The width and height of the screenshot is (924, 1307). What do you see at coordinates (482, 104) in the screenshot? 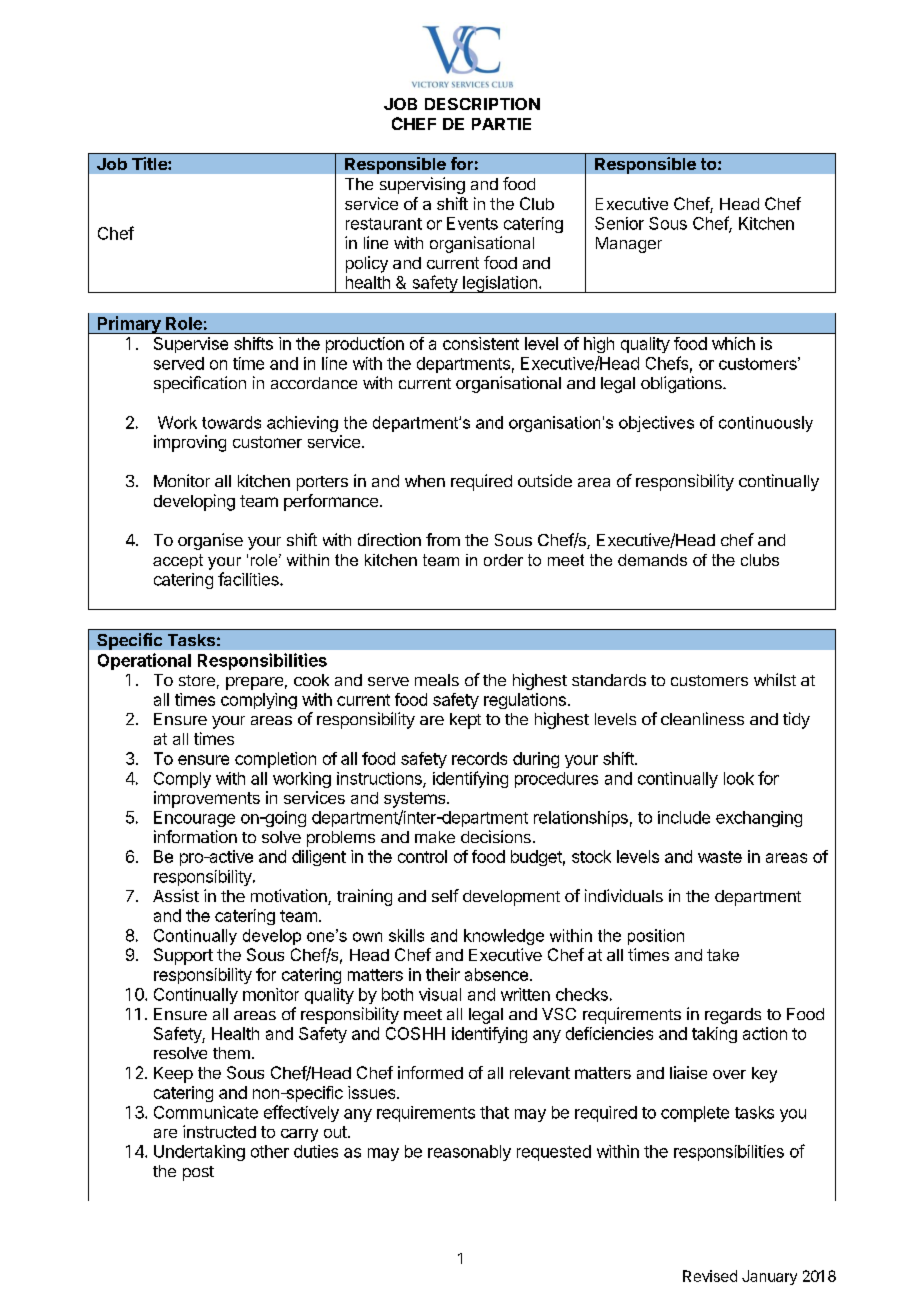
I see `DESCRIPTION` at bounding box center [482, 104].
